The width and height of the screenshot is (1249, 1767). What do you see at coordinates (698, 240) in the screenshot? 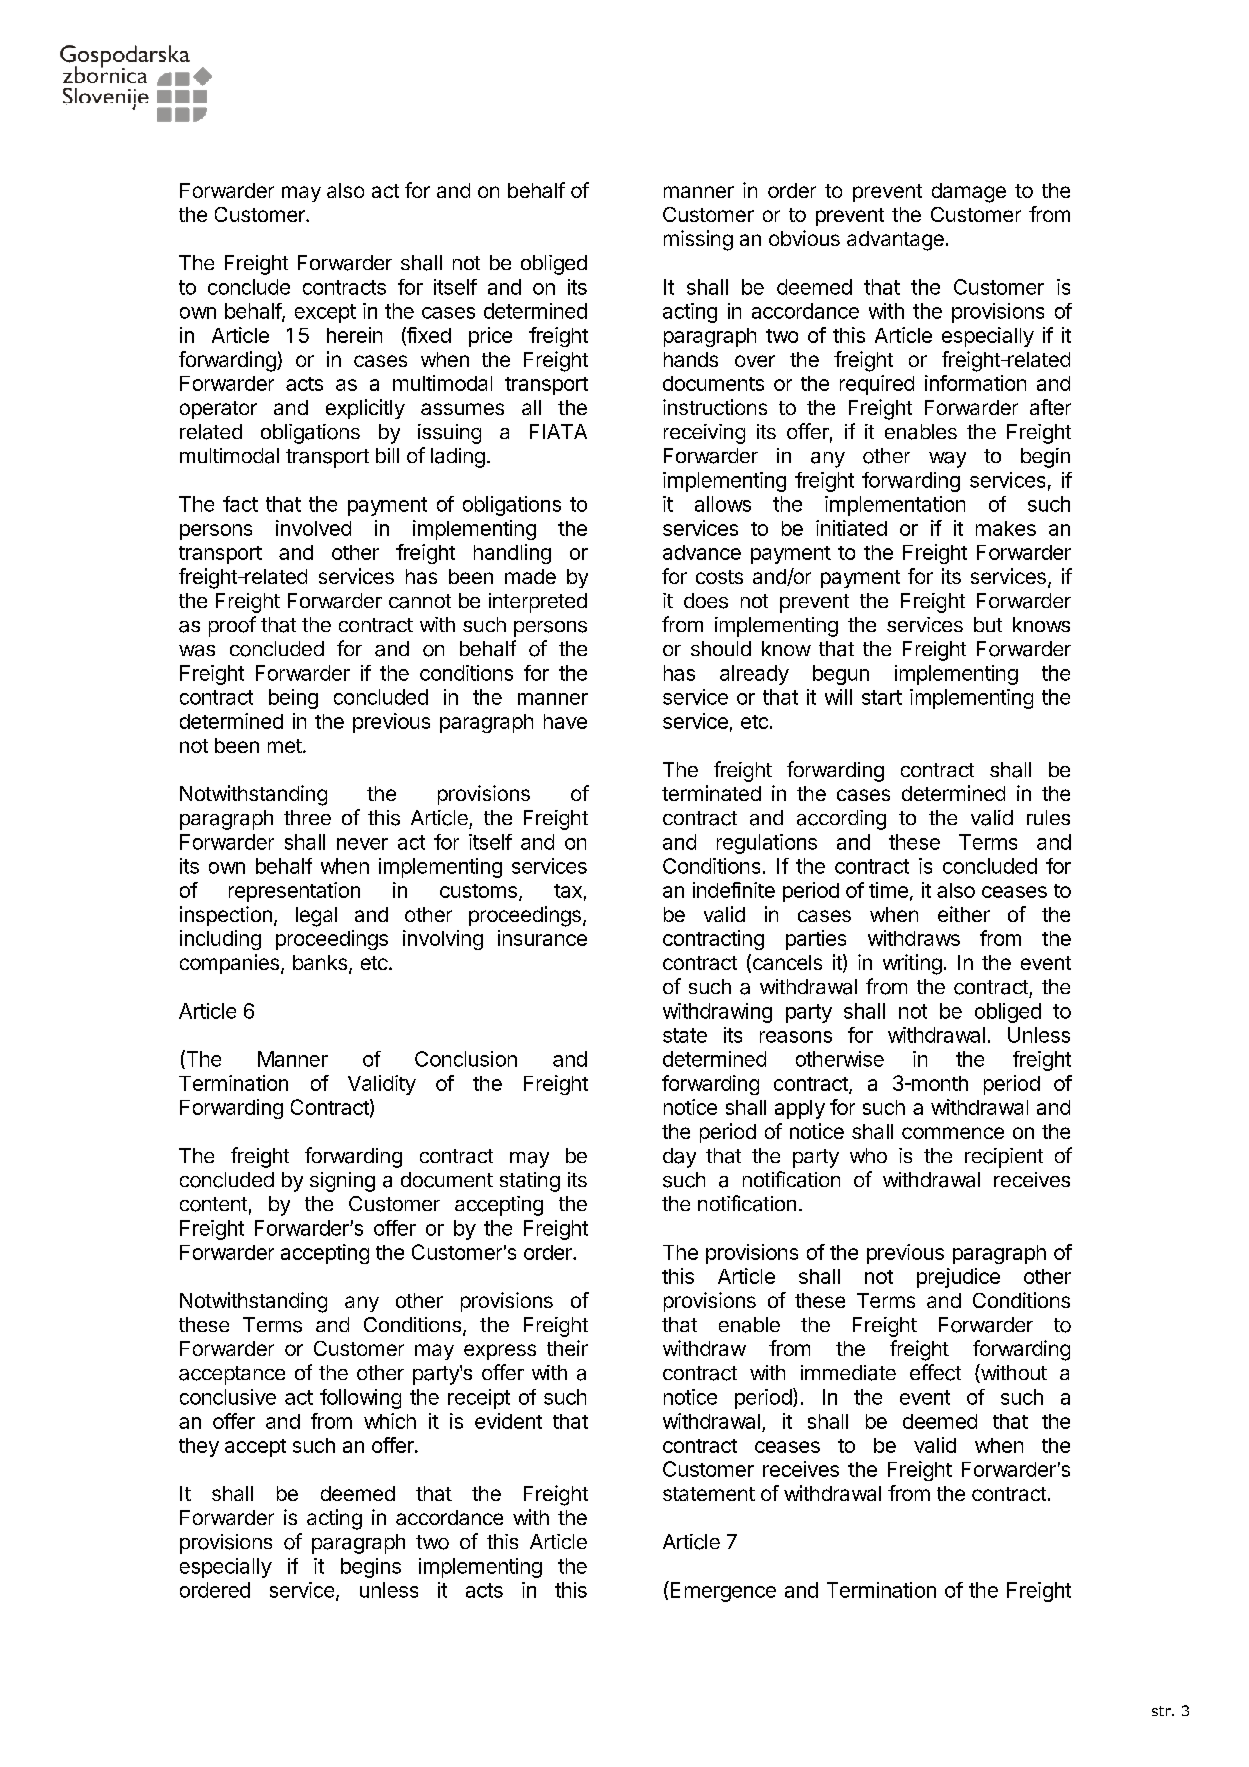
I see `missing` at bounding box center [698, 240].
